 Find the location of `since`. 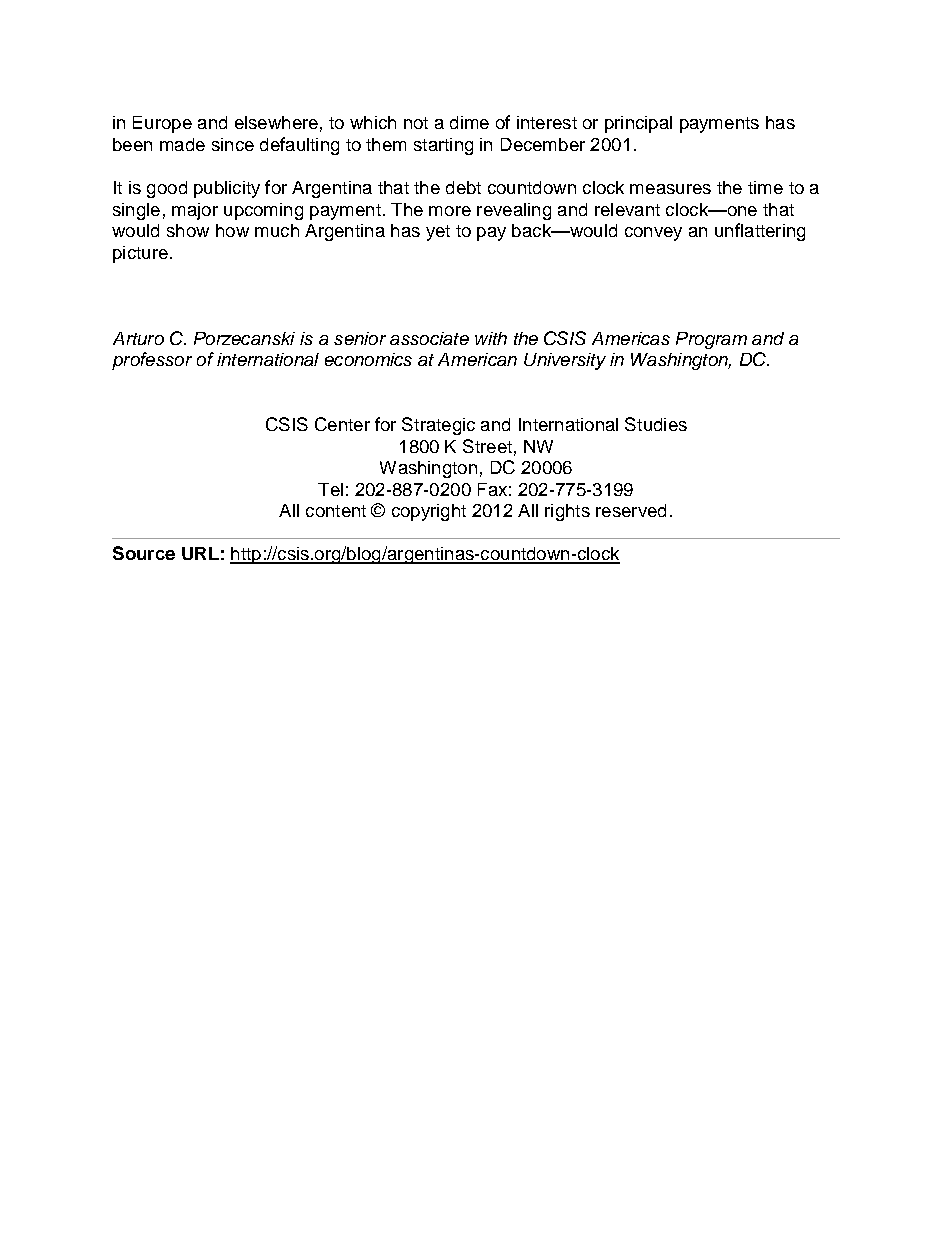

since is located at coordinates (233, 144).
